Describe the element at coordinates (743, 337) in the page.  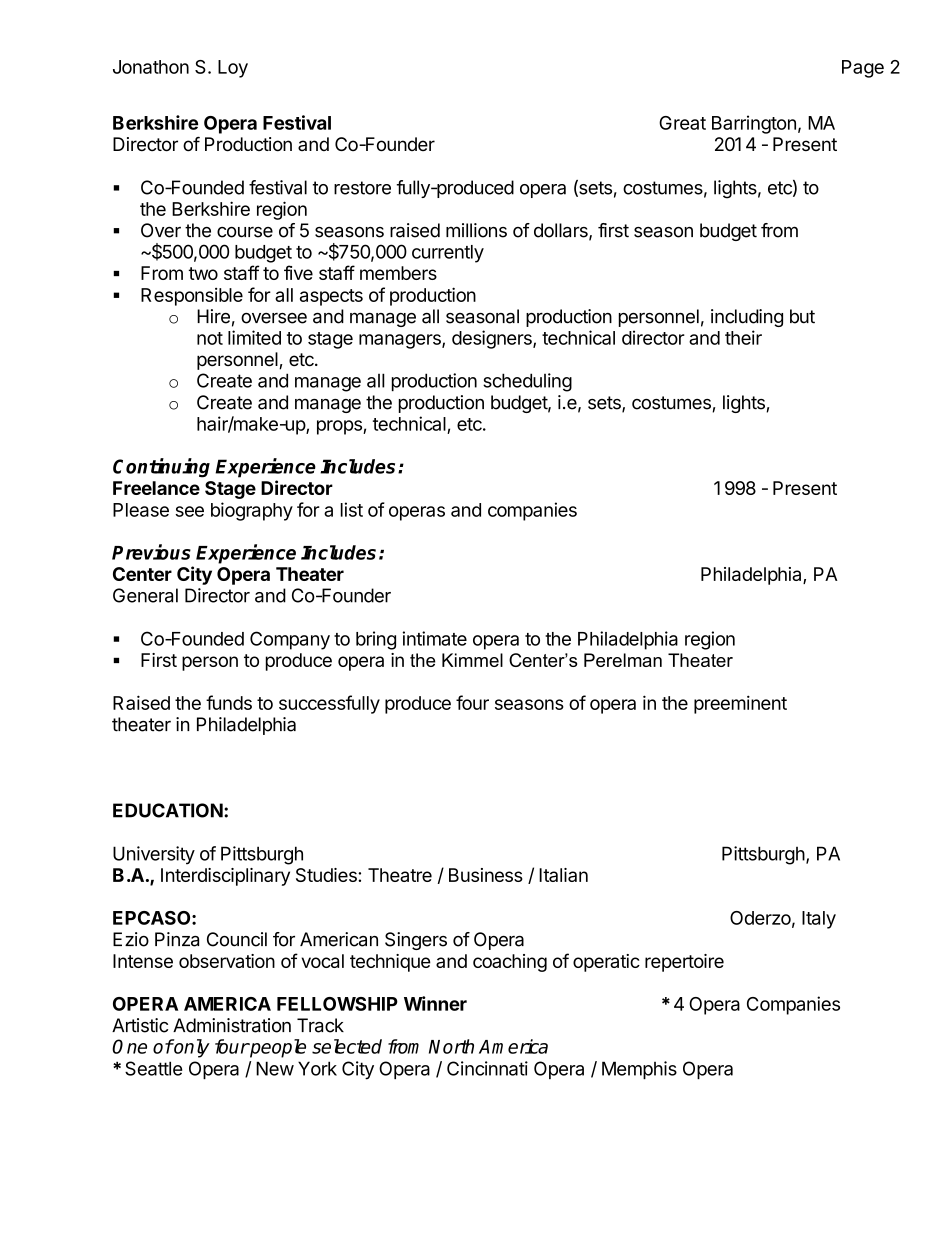
I see `their` at that location.
